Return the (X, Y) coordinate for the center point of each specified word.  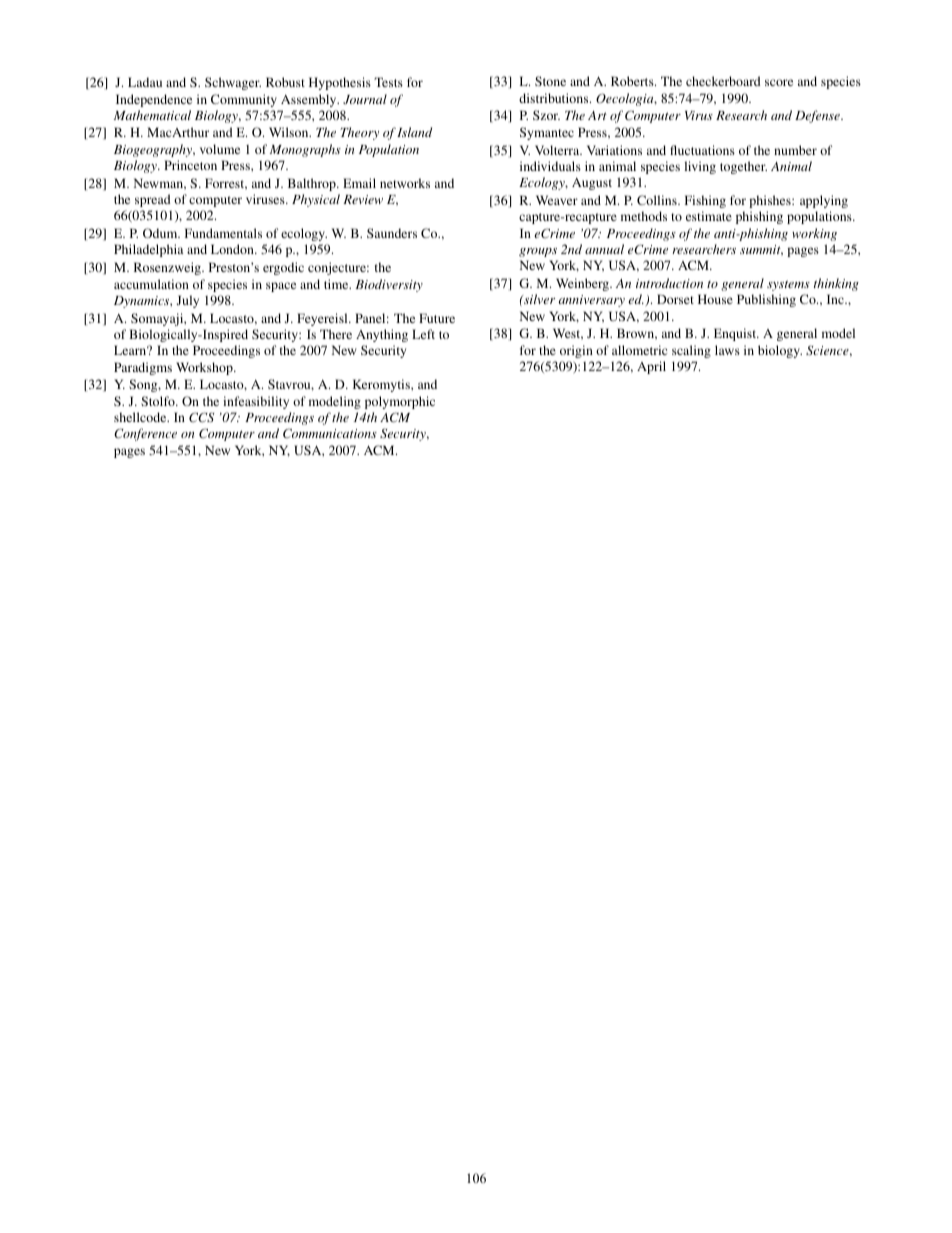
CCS (201, 417)
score (779, 82)
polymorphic (400, 402)
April (651, 367)
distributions (555, 98)
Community (244, 100)
